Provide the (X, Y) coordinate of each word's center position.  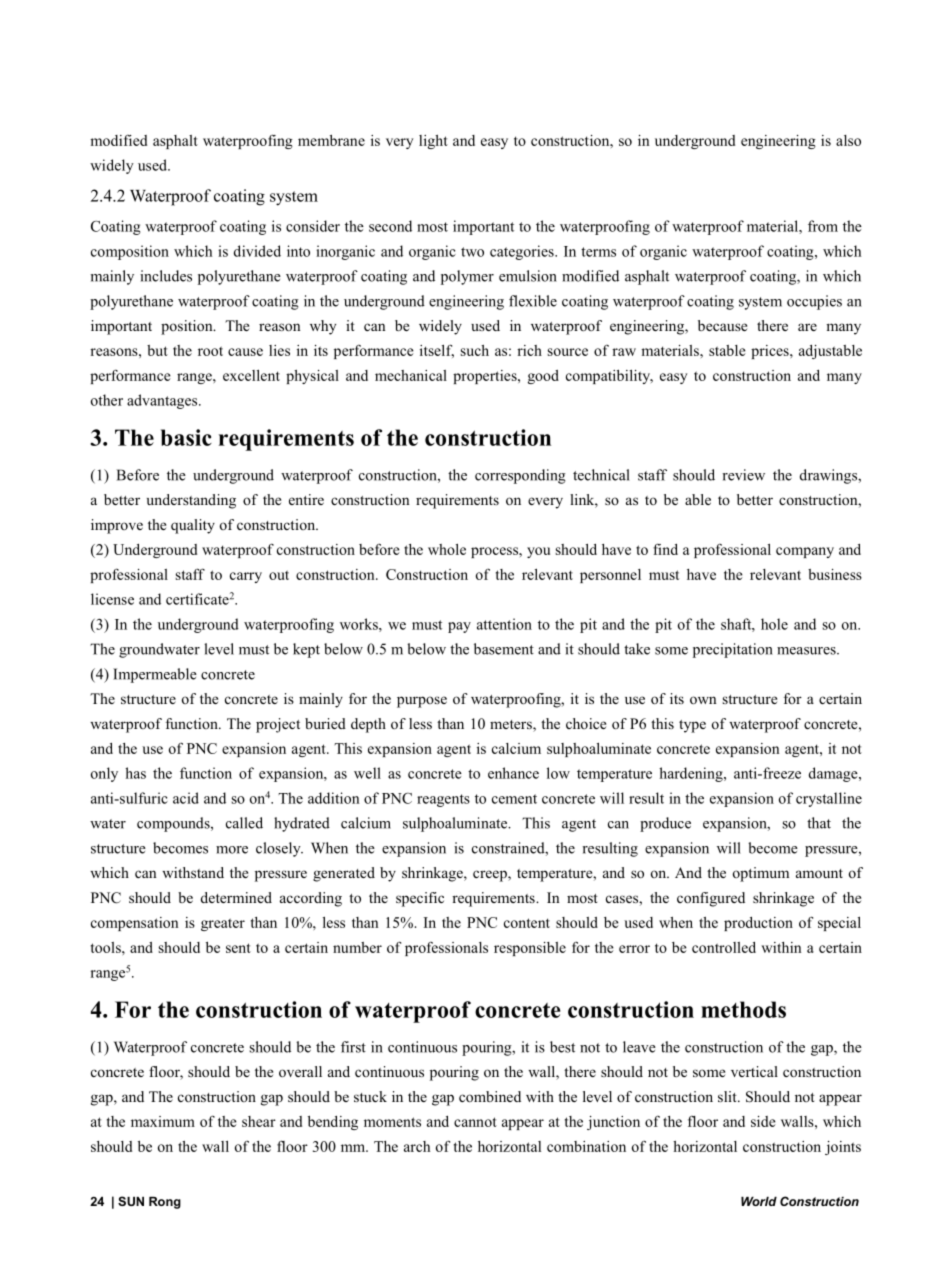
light (433, 142)
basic (186, 437)
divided (257, 251)
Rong (165, 1203)
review (743, 475)
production (758, 924)
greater (223, 924)
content (527, 923)
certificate (197, 599)
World (759, 1201)
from (823, 226)
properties (486, 377)
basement (504, 649)
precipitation (733, 650)
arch (417, 1146)
